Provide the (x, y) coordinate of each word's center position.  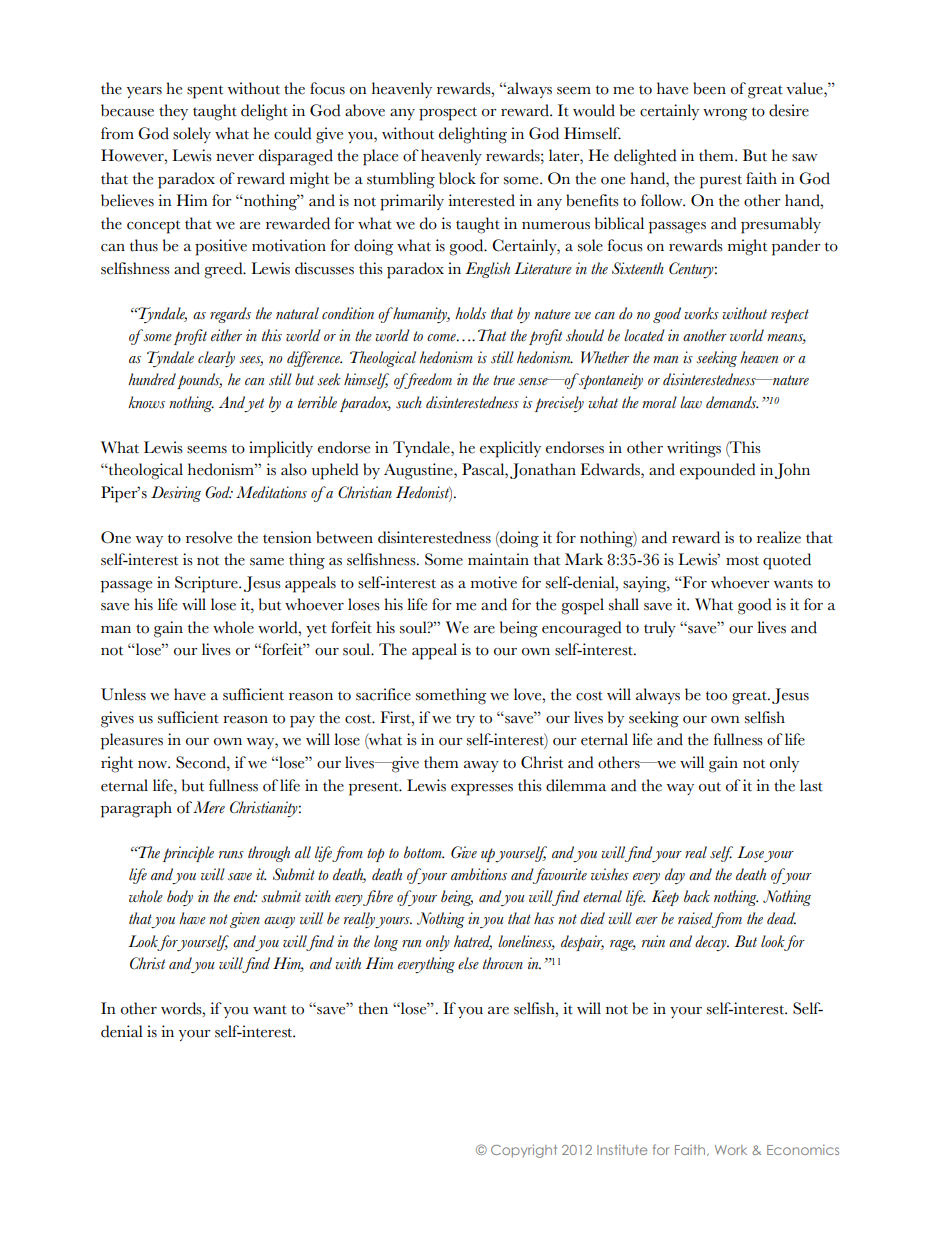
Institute (622, 1149)
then (373, 1008)
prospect (448, 114)
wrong (725, 115)
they (173, 112)
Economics (803, 1149)
